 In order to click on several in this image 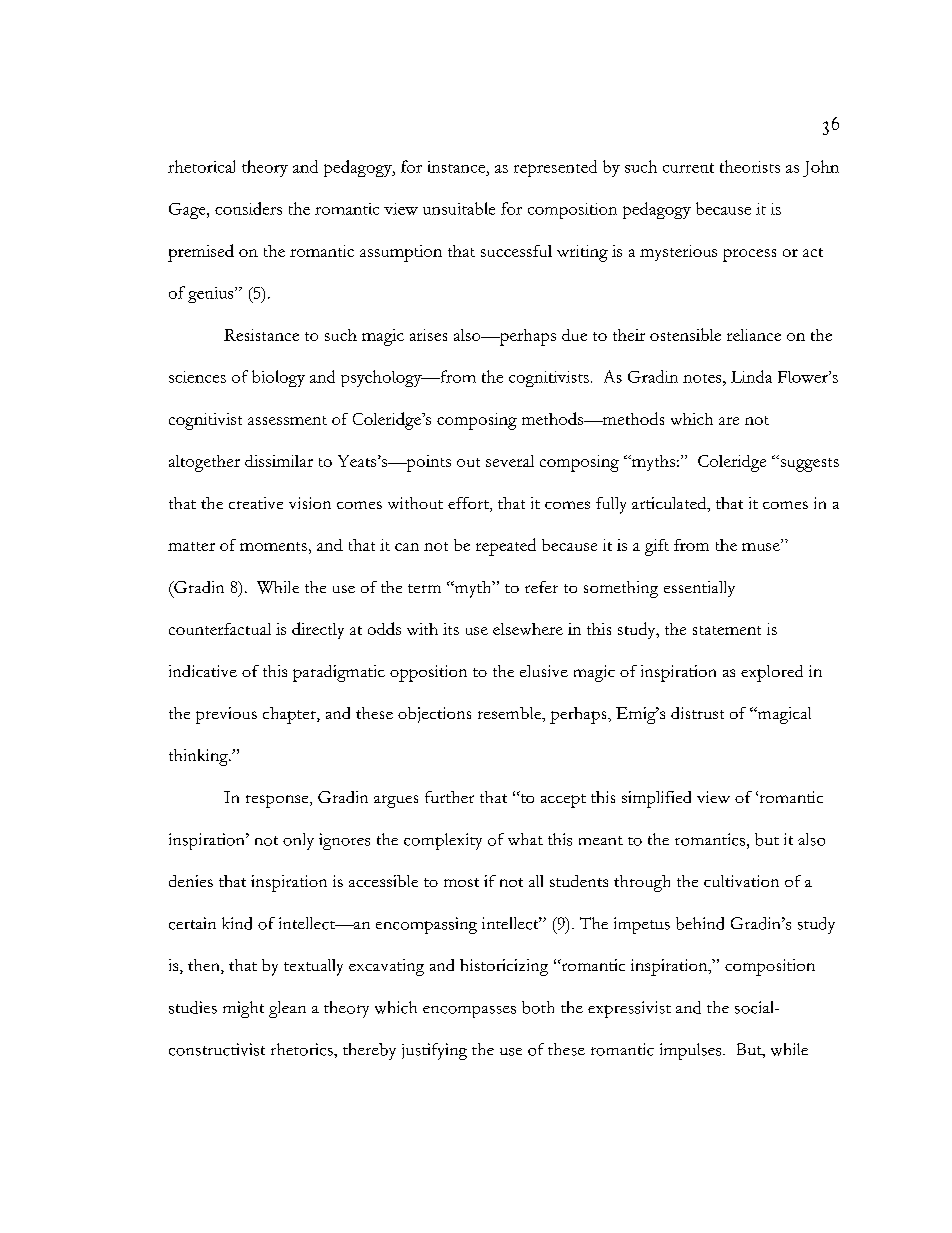, I will do `click(510, 461)`.
